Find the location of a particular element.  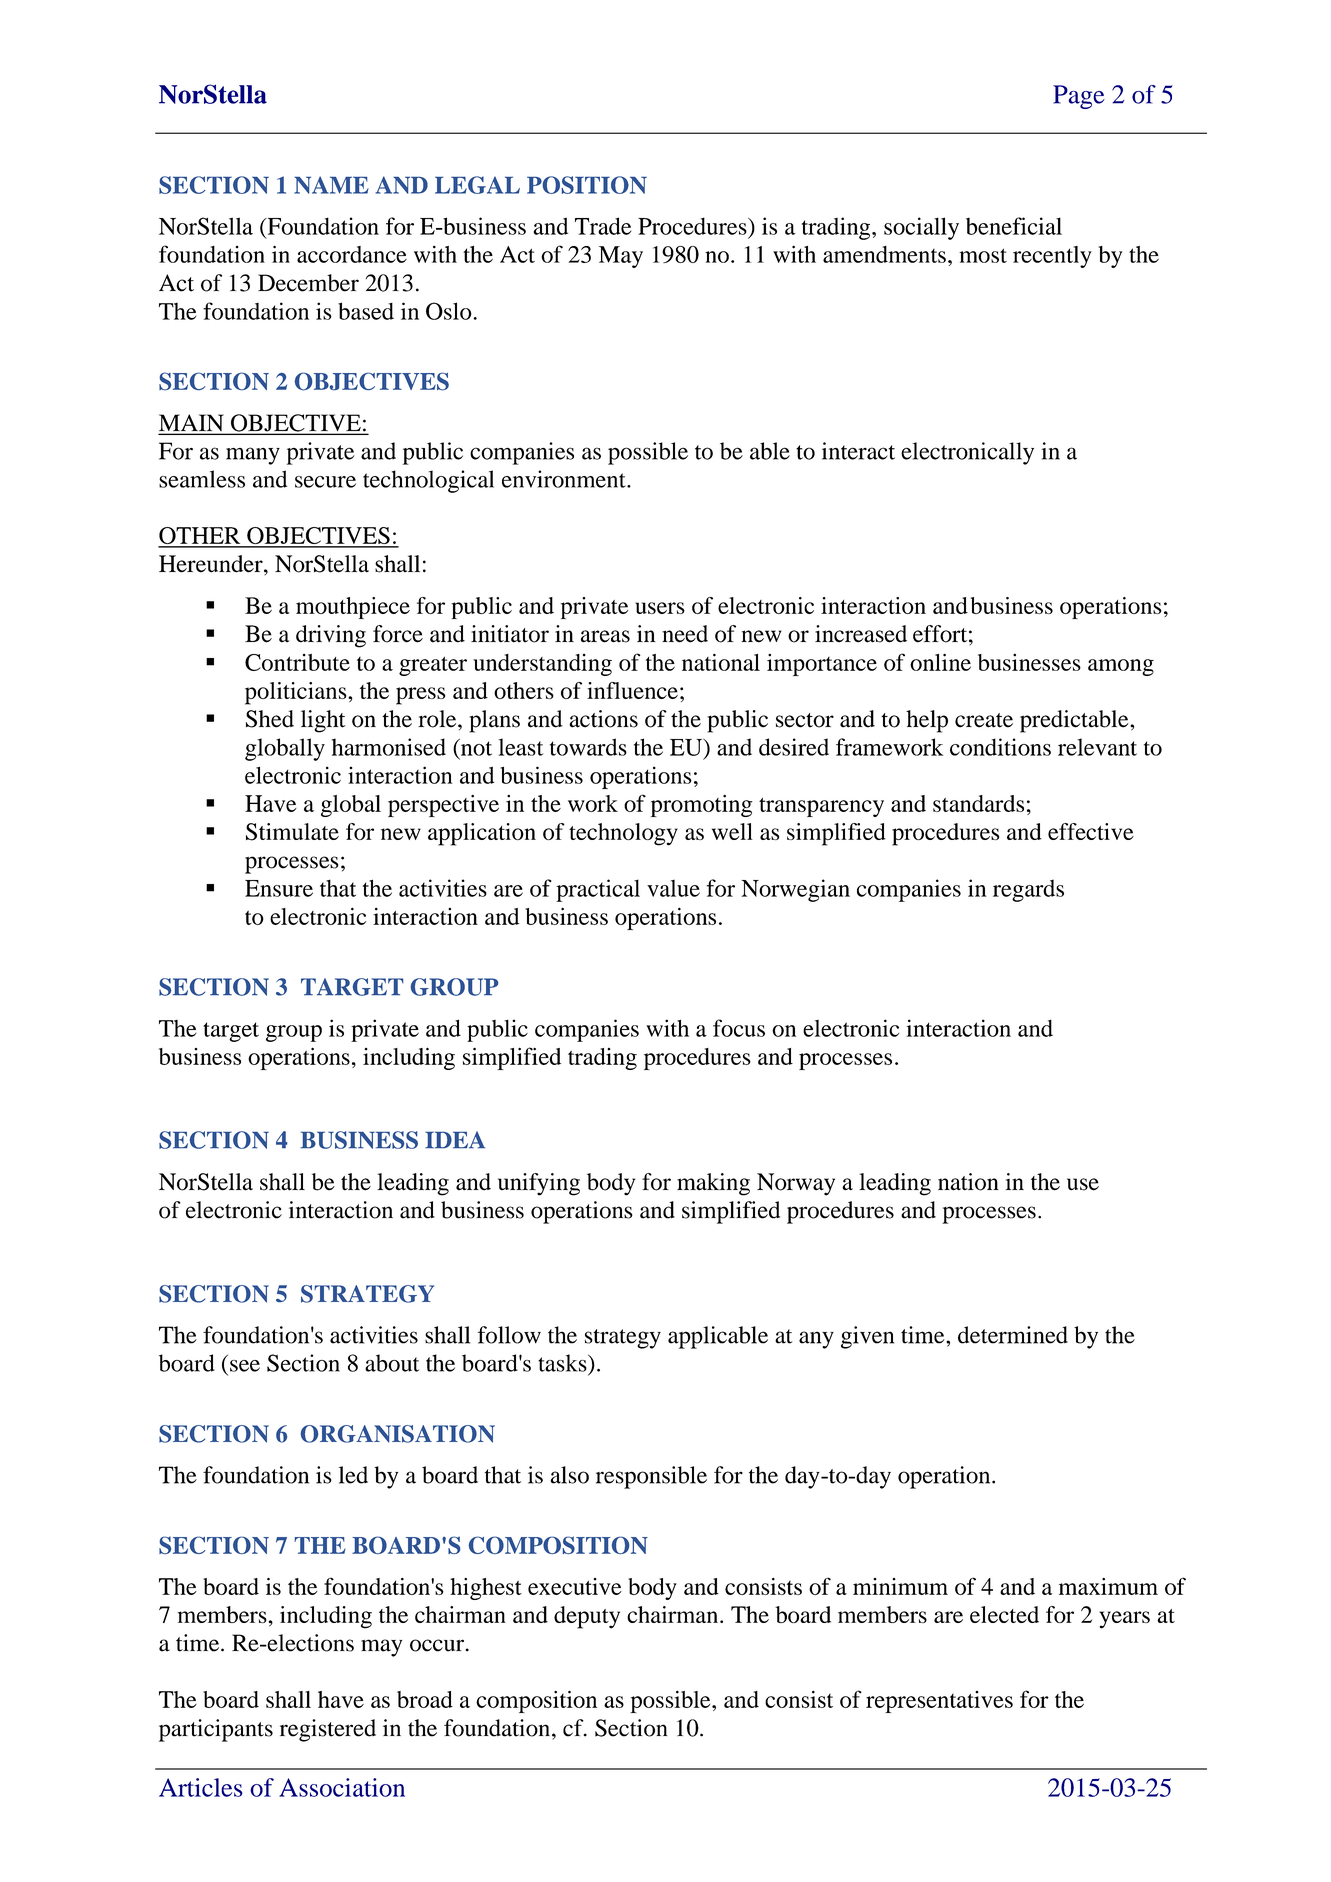

beneficial is located at coordinates (1014, 226).
